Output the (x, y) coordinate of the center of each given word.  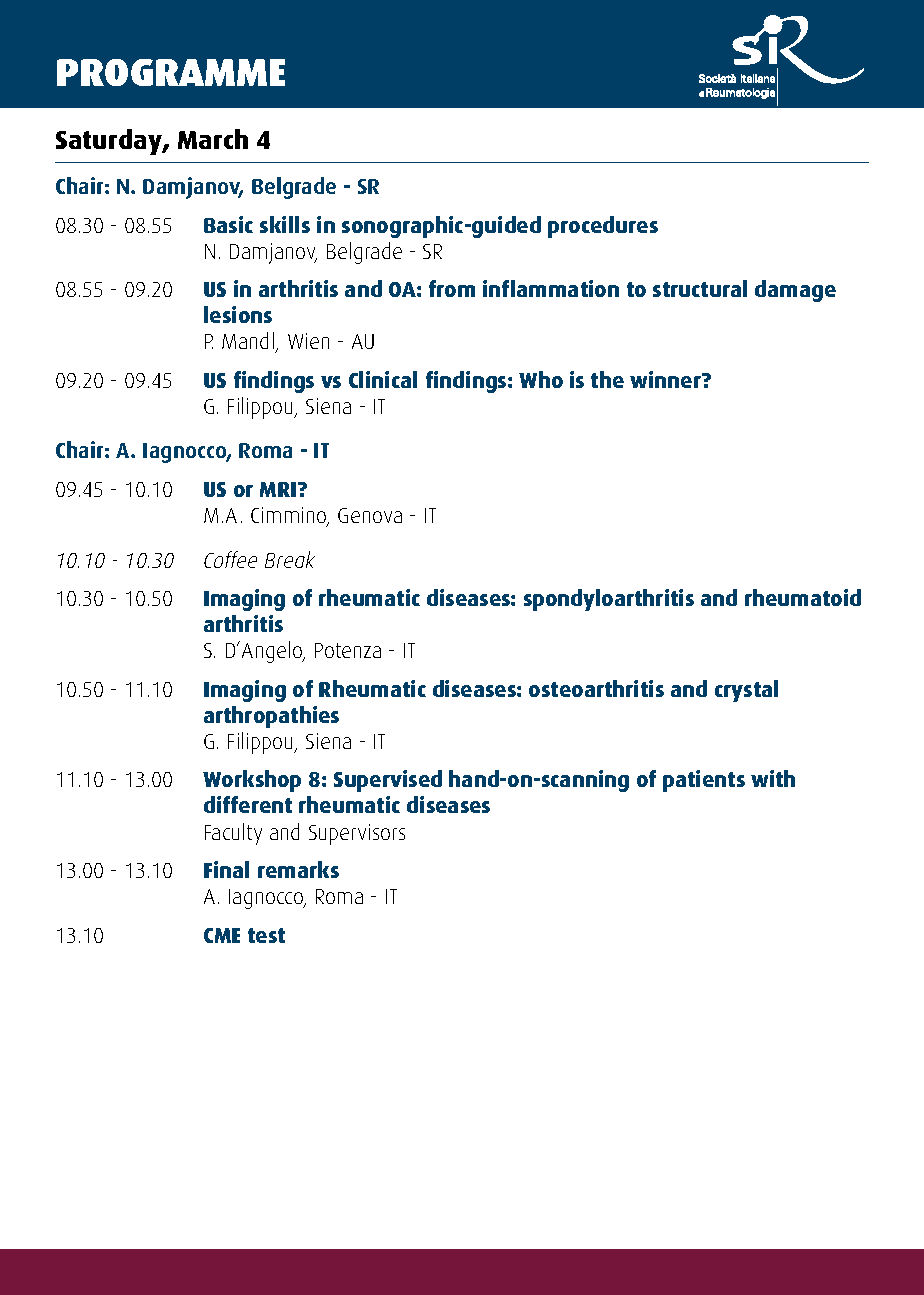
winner (667, 379)
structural (700, 288)
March (213, 139)
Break (290, 559)
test (266, 935)
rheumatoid (803, 597)
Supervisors (357, 834)
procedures (603, 227)
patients (704, 781)
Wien (308, 341)
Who (541, 379)
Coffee (230, 559)
